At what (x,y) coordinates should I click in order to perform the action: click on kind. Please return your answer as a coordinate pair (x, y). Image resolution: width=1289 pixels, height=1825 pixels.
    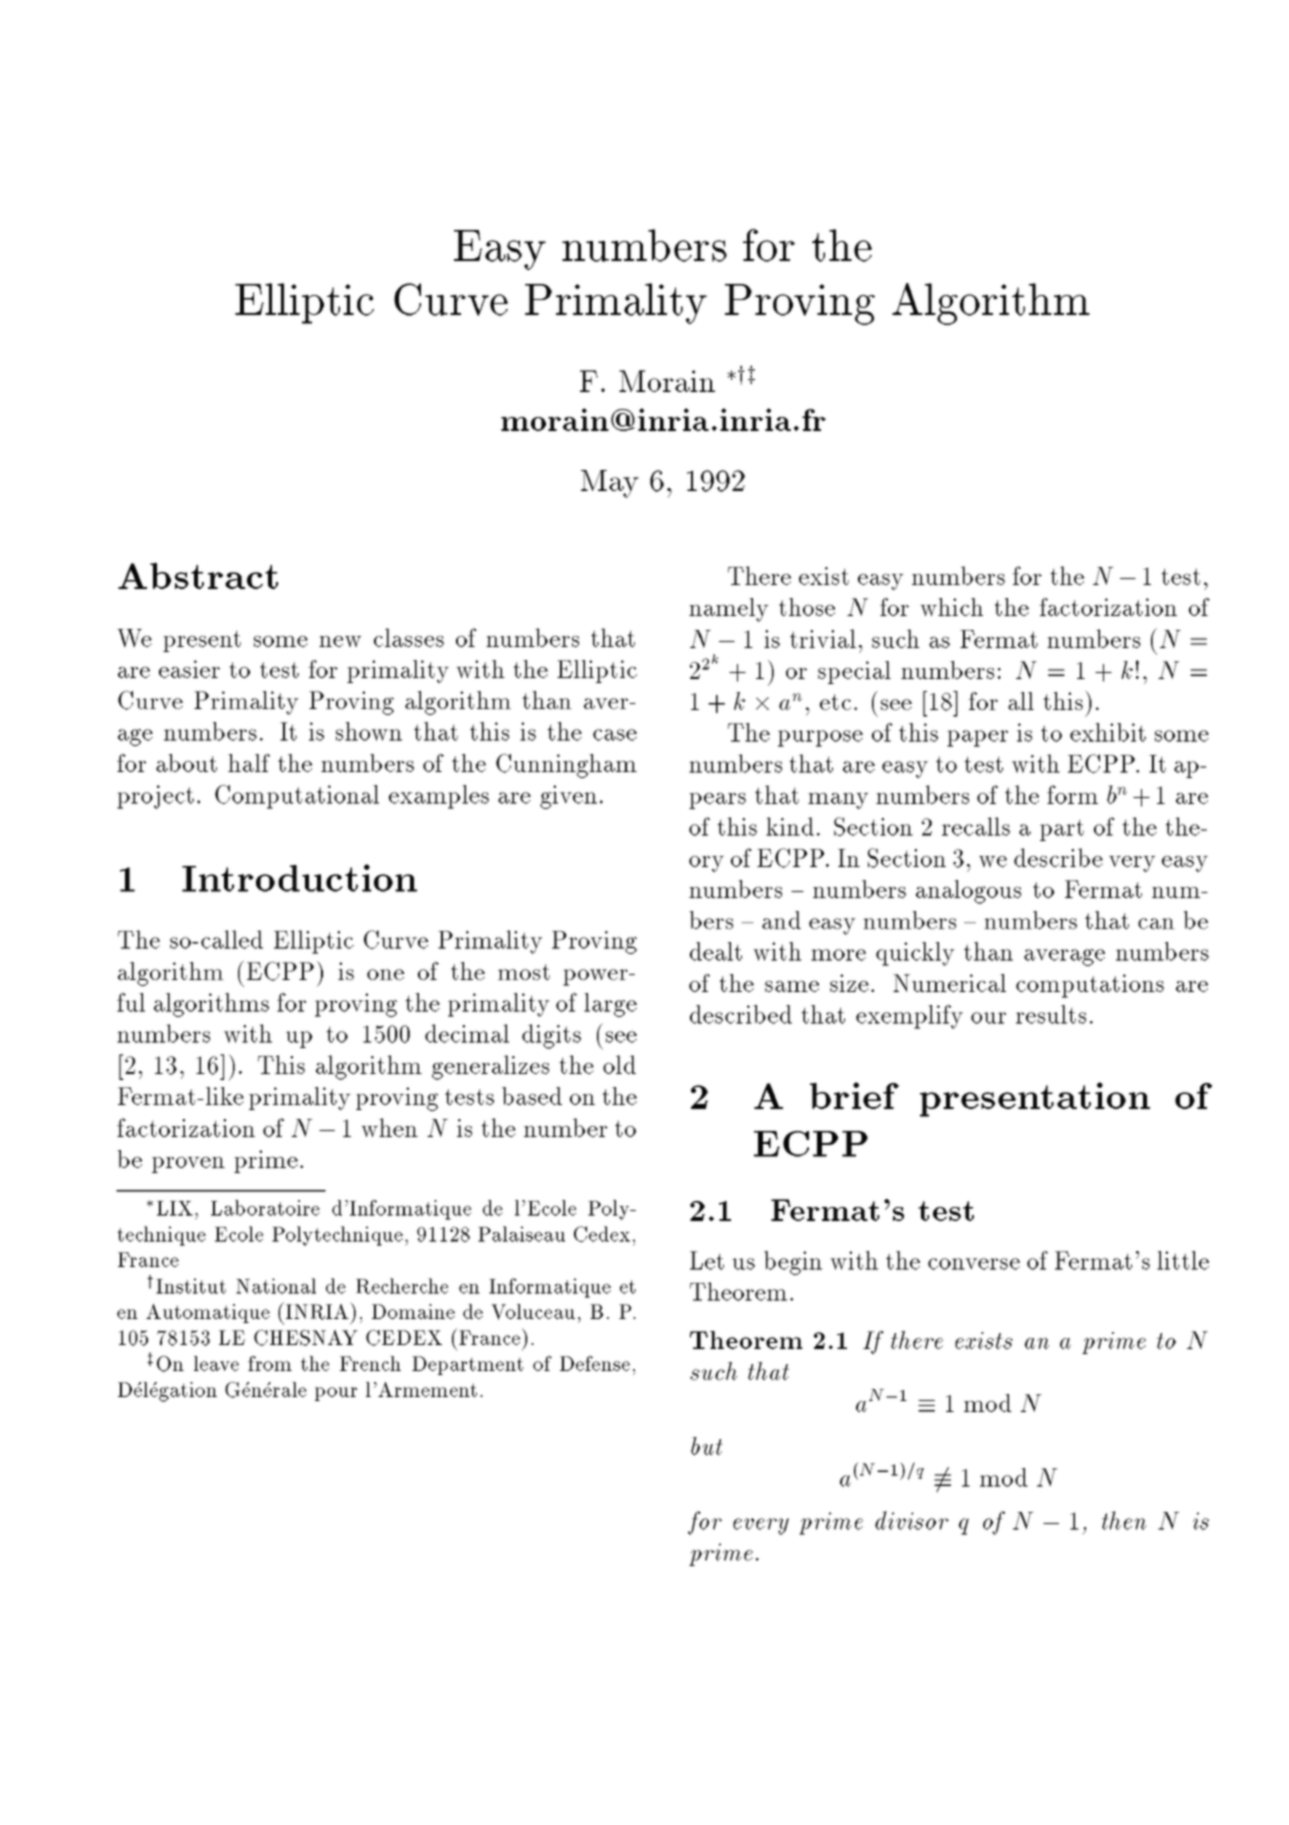
    Looking at the image, I should click on (790, 826).
